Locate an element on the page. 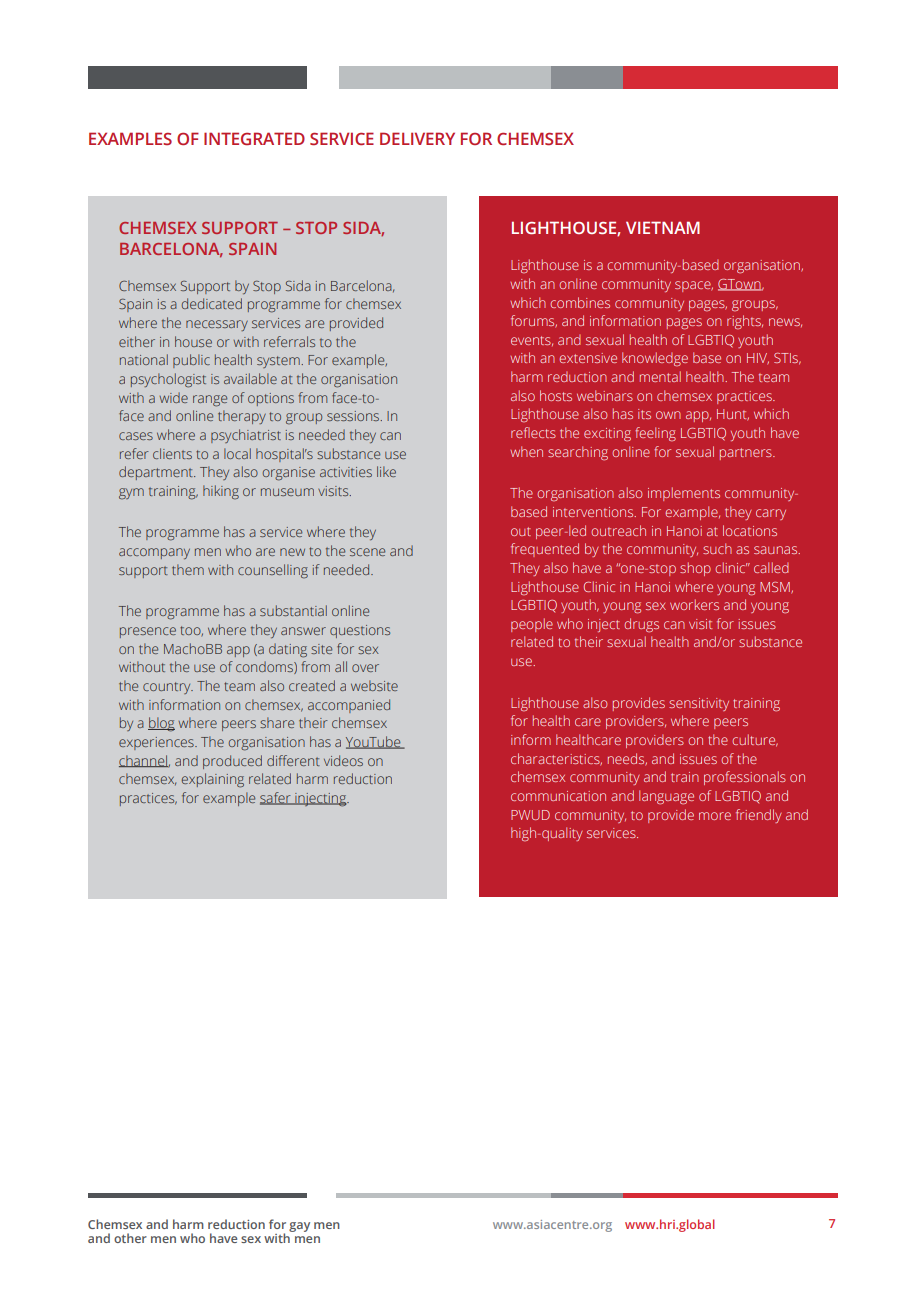  range is located at coordinates (210, 401).
